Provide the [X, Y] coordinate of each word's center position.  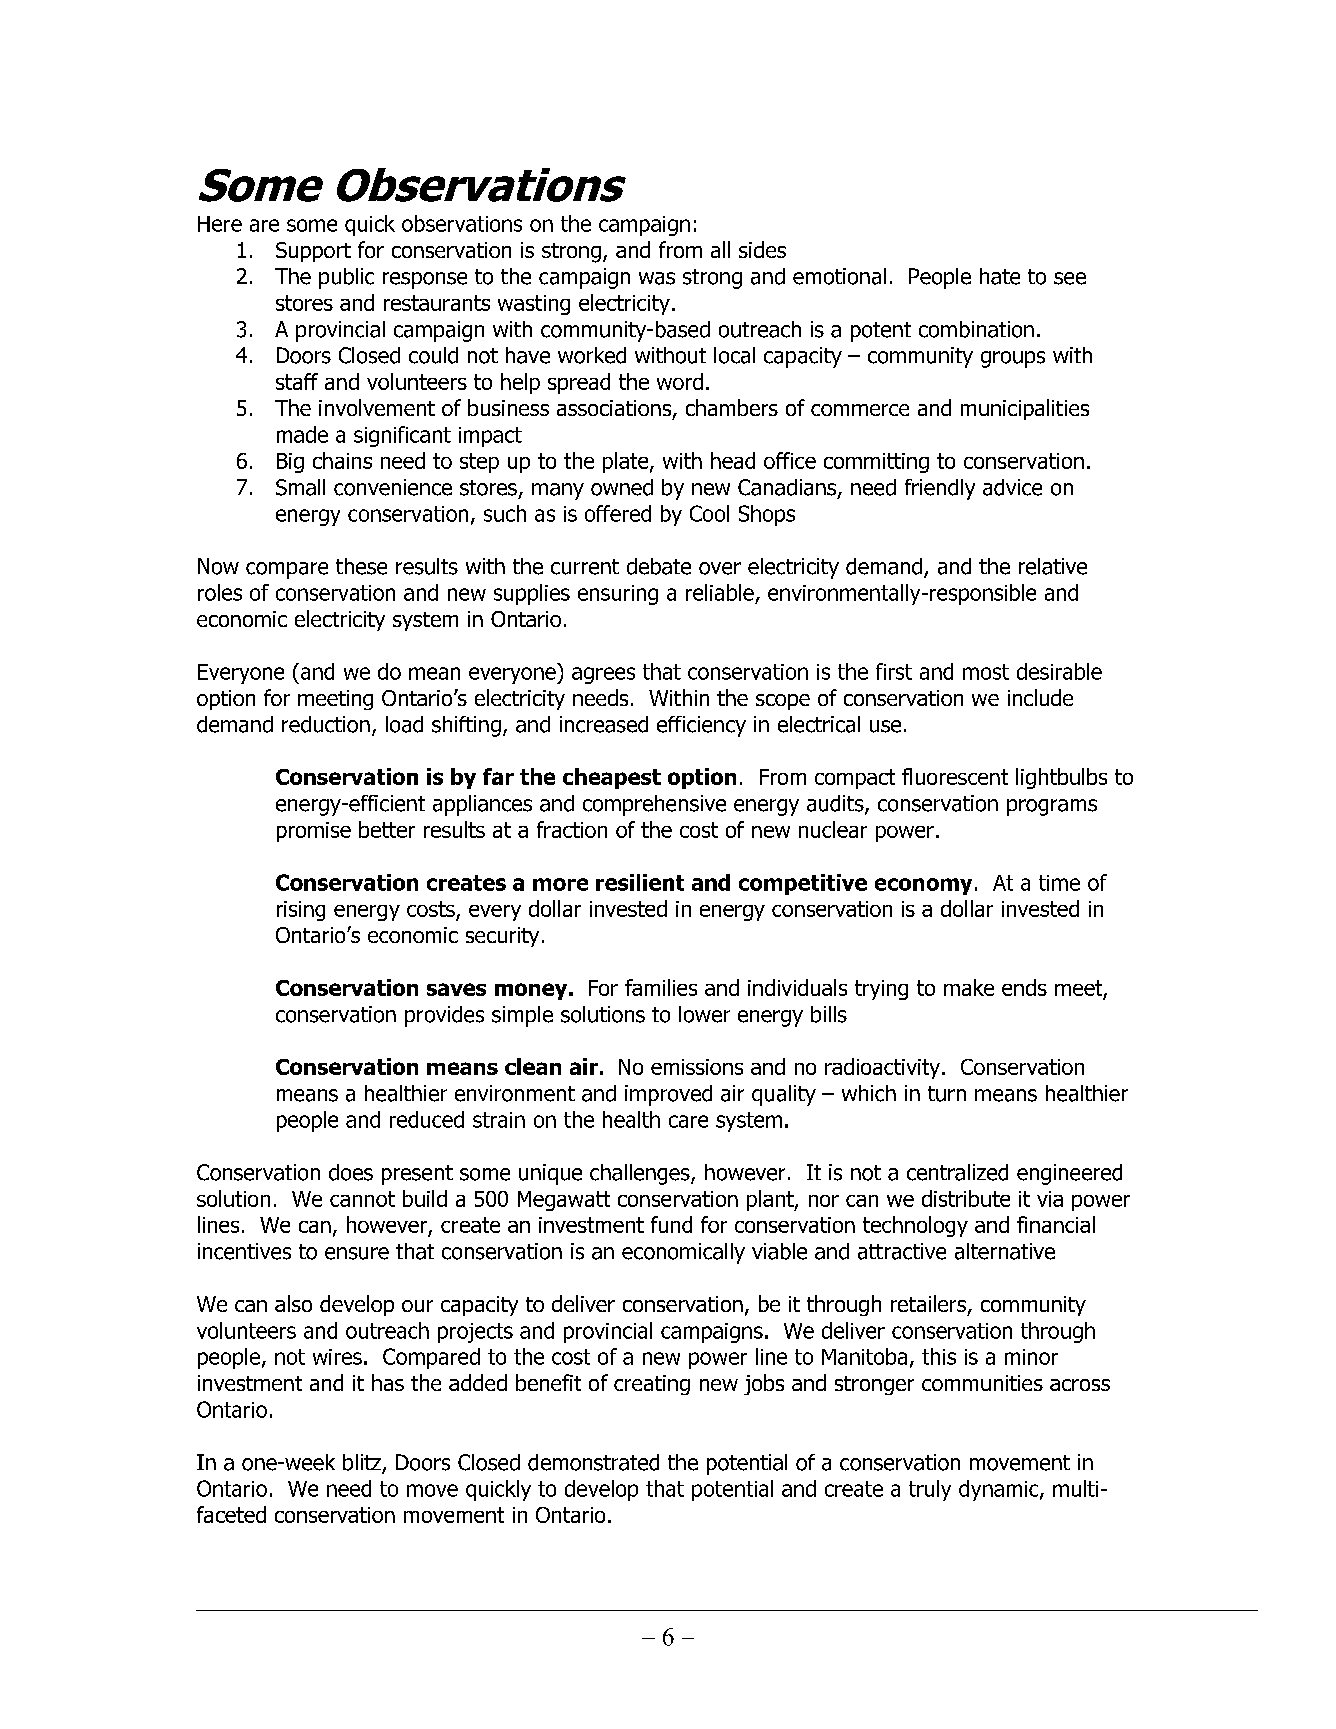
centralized [957, 1172]
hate [1000, 276]
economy [923, 886]
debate [659, 566]
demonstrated [593, 1462]
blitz [363, 1463]
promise [314, 832]
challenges [641, 1174]
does [351, 1172]
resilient [640, 882]
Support [313, 252]
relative [1053, 566]
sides [762, 249]
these [361, 566]
